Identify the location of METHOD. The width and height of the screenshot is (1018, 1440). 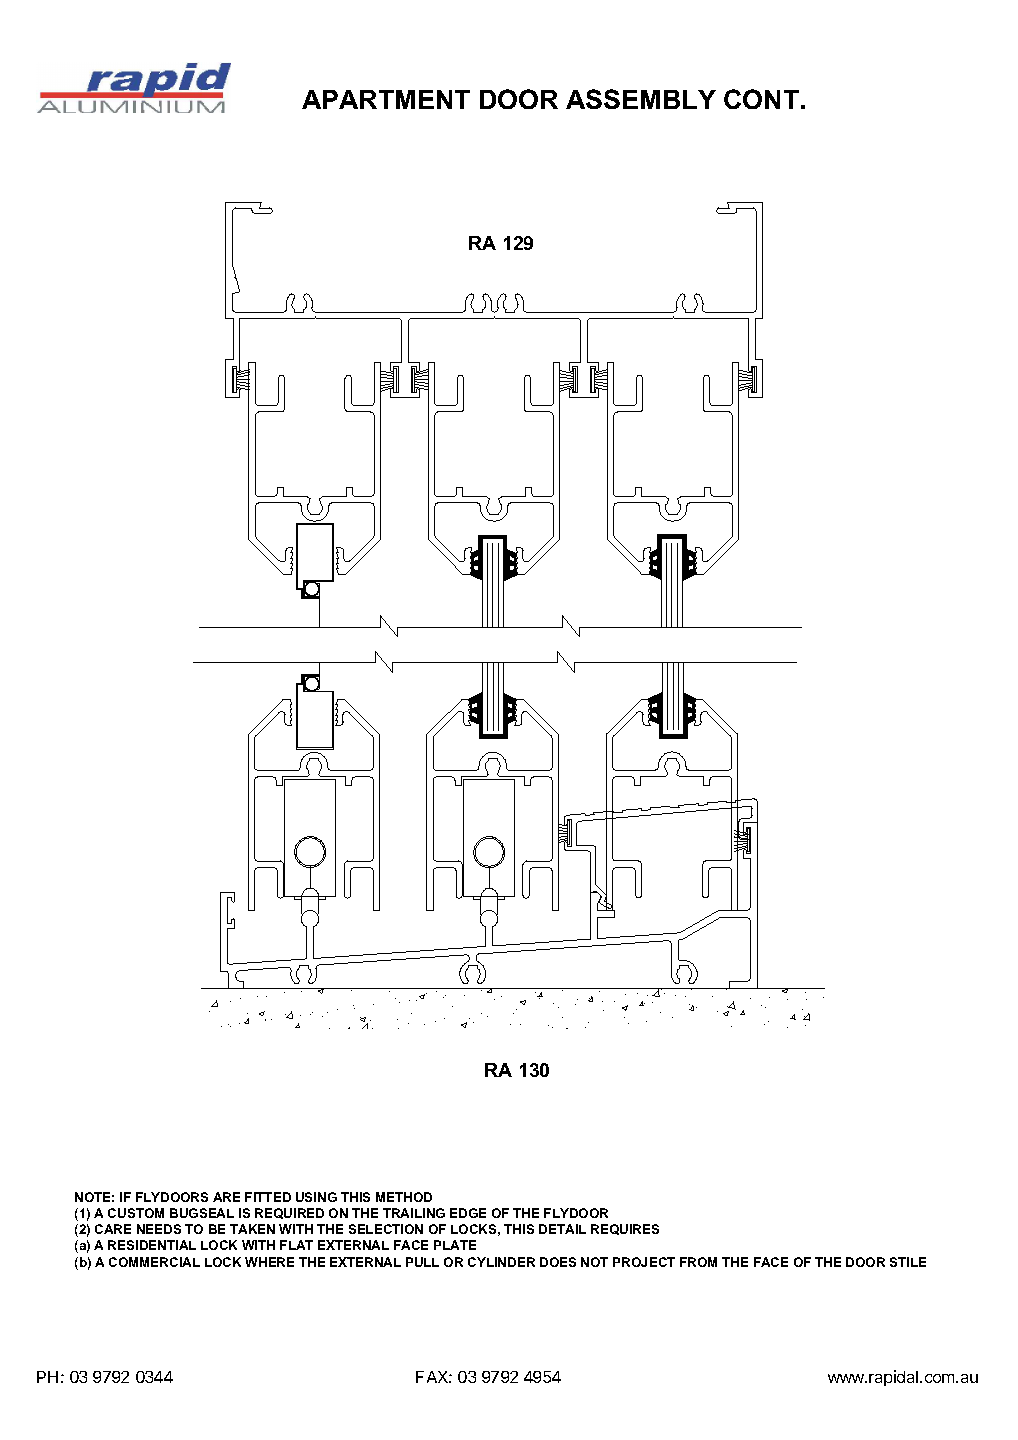
(404, 1197).
